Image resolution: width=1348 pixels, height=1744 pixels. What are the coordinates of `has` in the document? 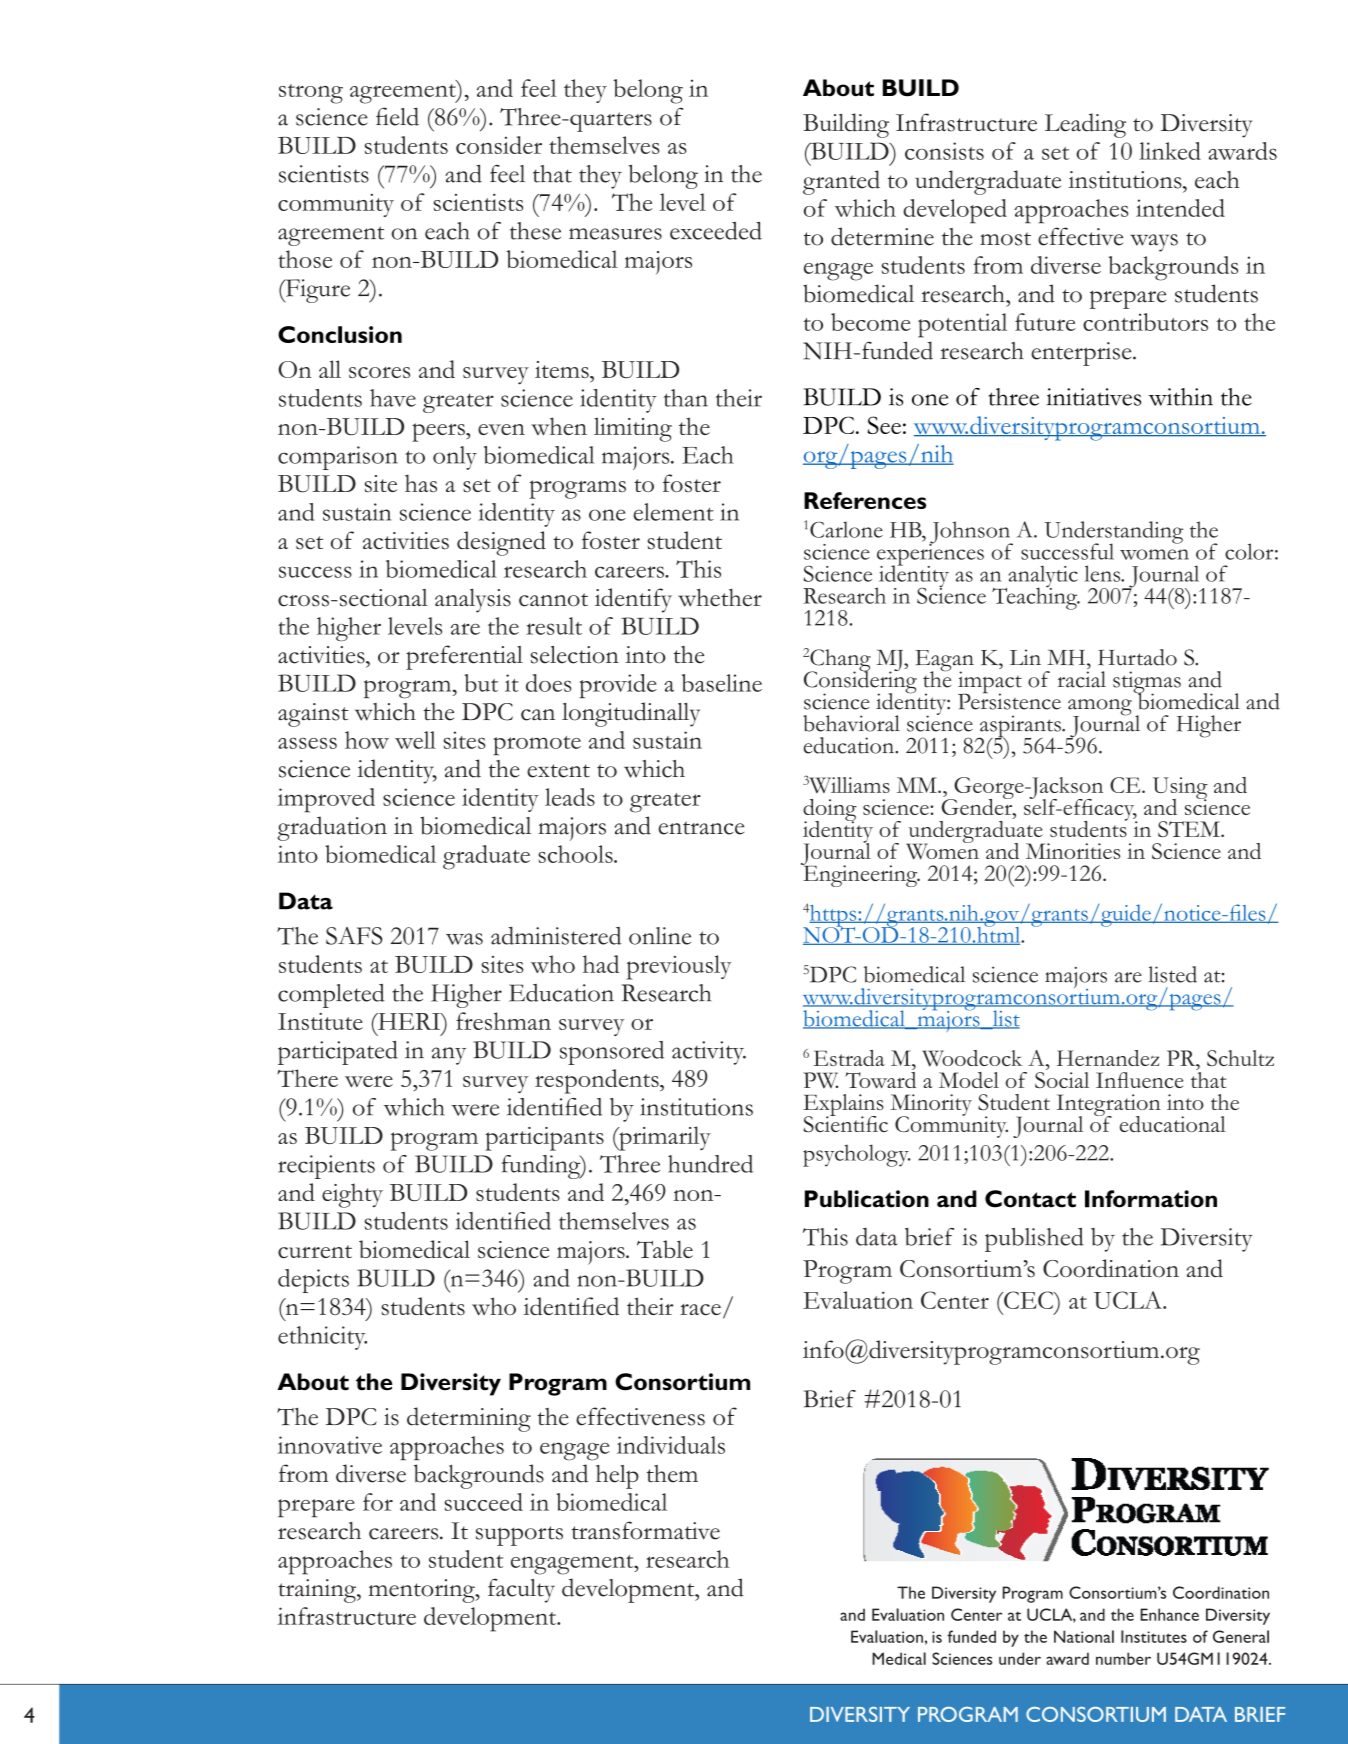 It's located at (421, 483).
